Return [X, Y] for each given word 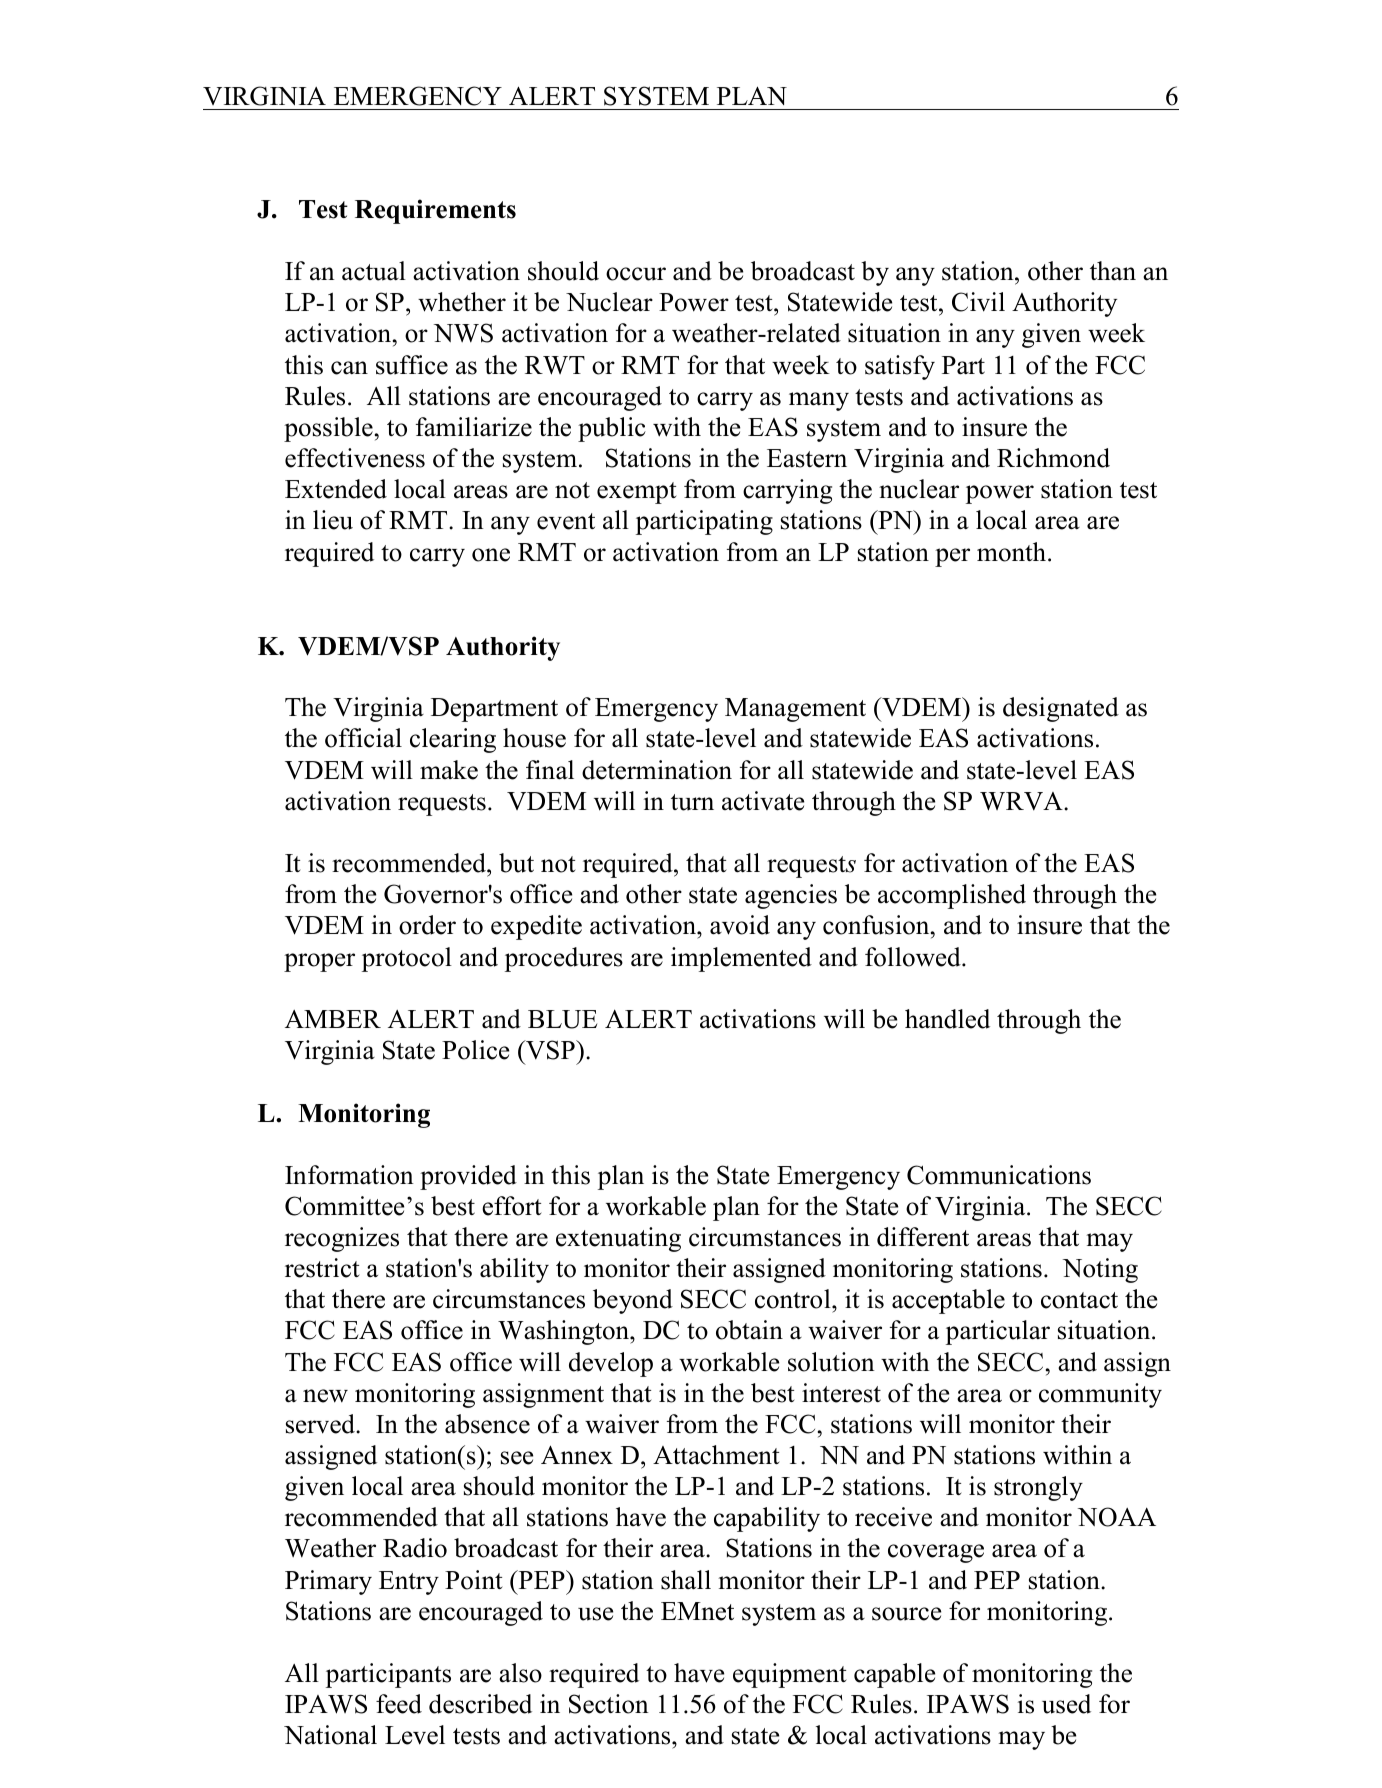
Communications [999, 1175]
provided [468, 1177]
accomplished [952, 896]
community [1100, 1395]
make [449, 770]
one [491, 555]
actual [374, 271]
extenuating [618, 1239]
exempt [637, 493]
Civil [978, 302]
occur [636, 274]
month [1013, 552]
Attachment [716, 1455]
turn [692, 802]
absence [487, 1424]
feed [399, 1704]
